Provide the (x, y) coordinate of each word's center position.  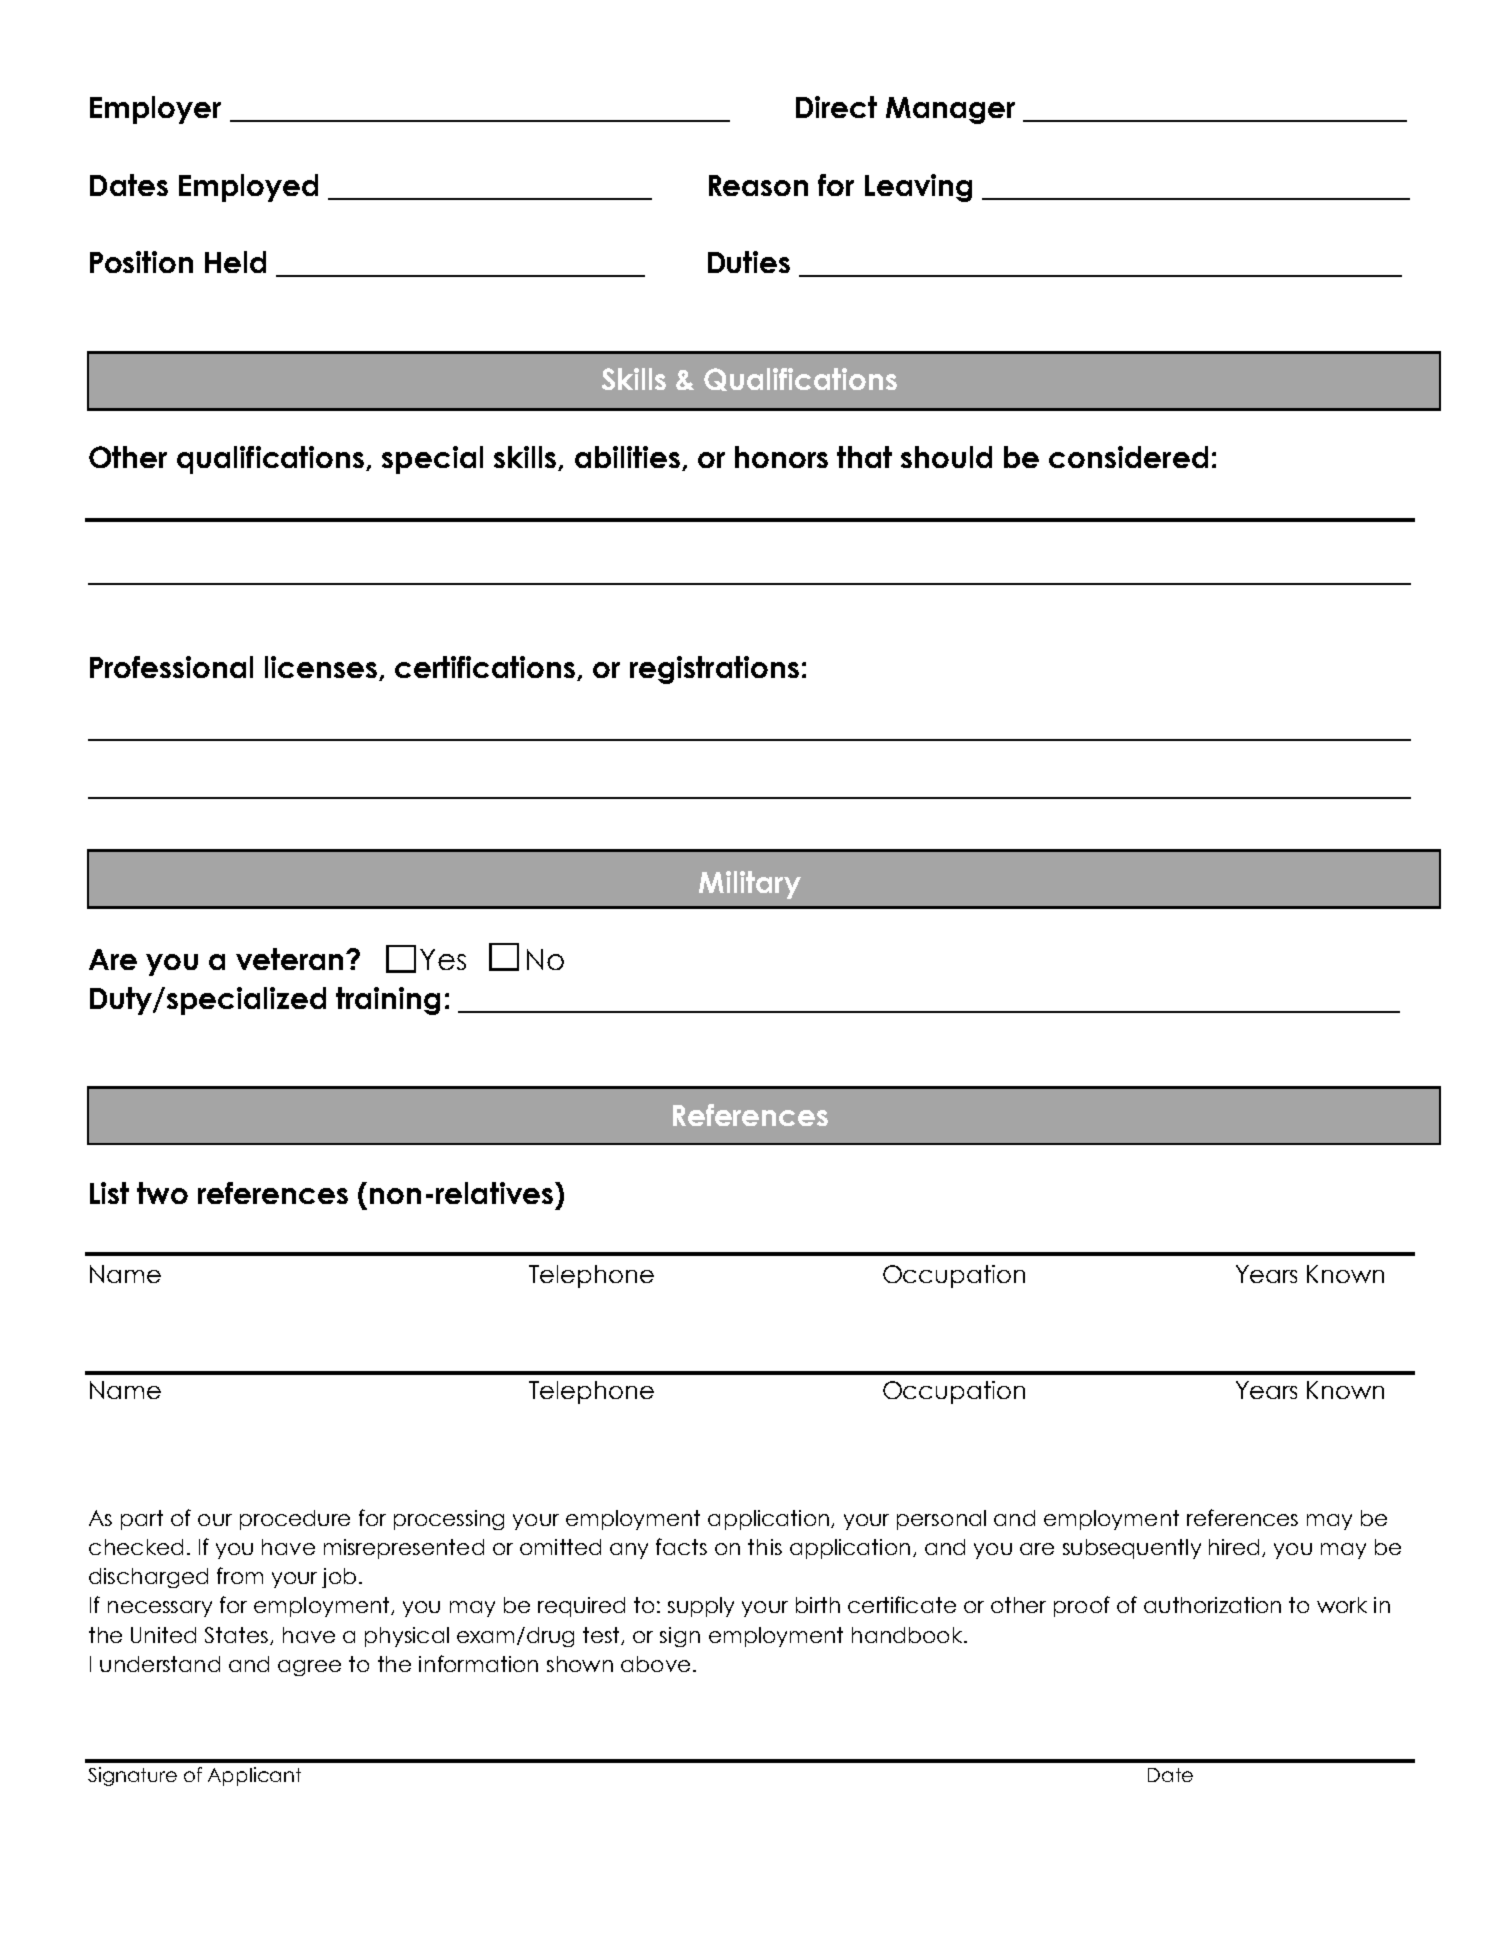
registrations (714, 670)
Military (750, 885)
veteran (289, 959)
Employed (248, 188)
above (655, 1664)
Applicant (254, 1776)
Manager (950, 110)
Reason (758, 185)
